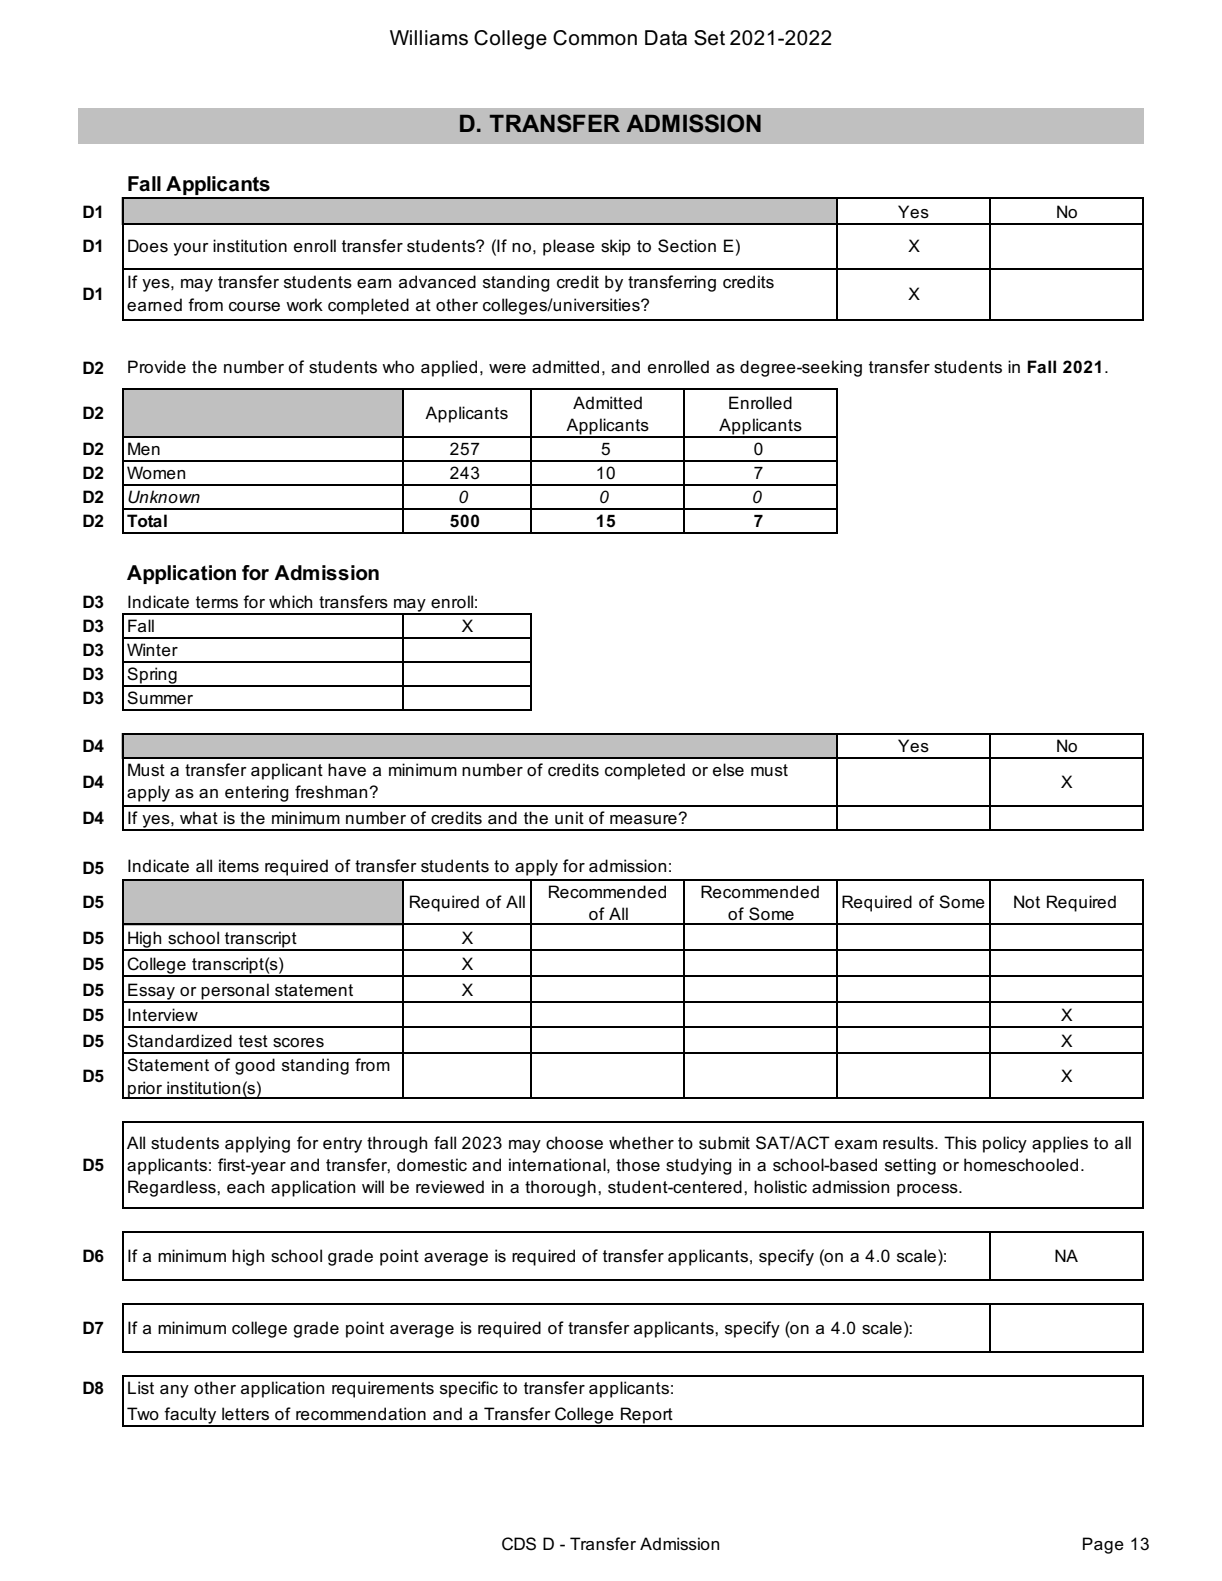 The height and width of the screenshot is (1581, 1222). Describe the element at coordinates (644, 819) in the screenshot. I see `measure` at that location.
